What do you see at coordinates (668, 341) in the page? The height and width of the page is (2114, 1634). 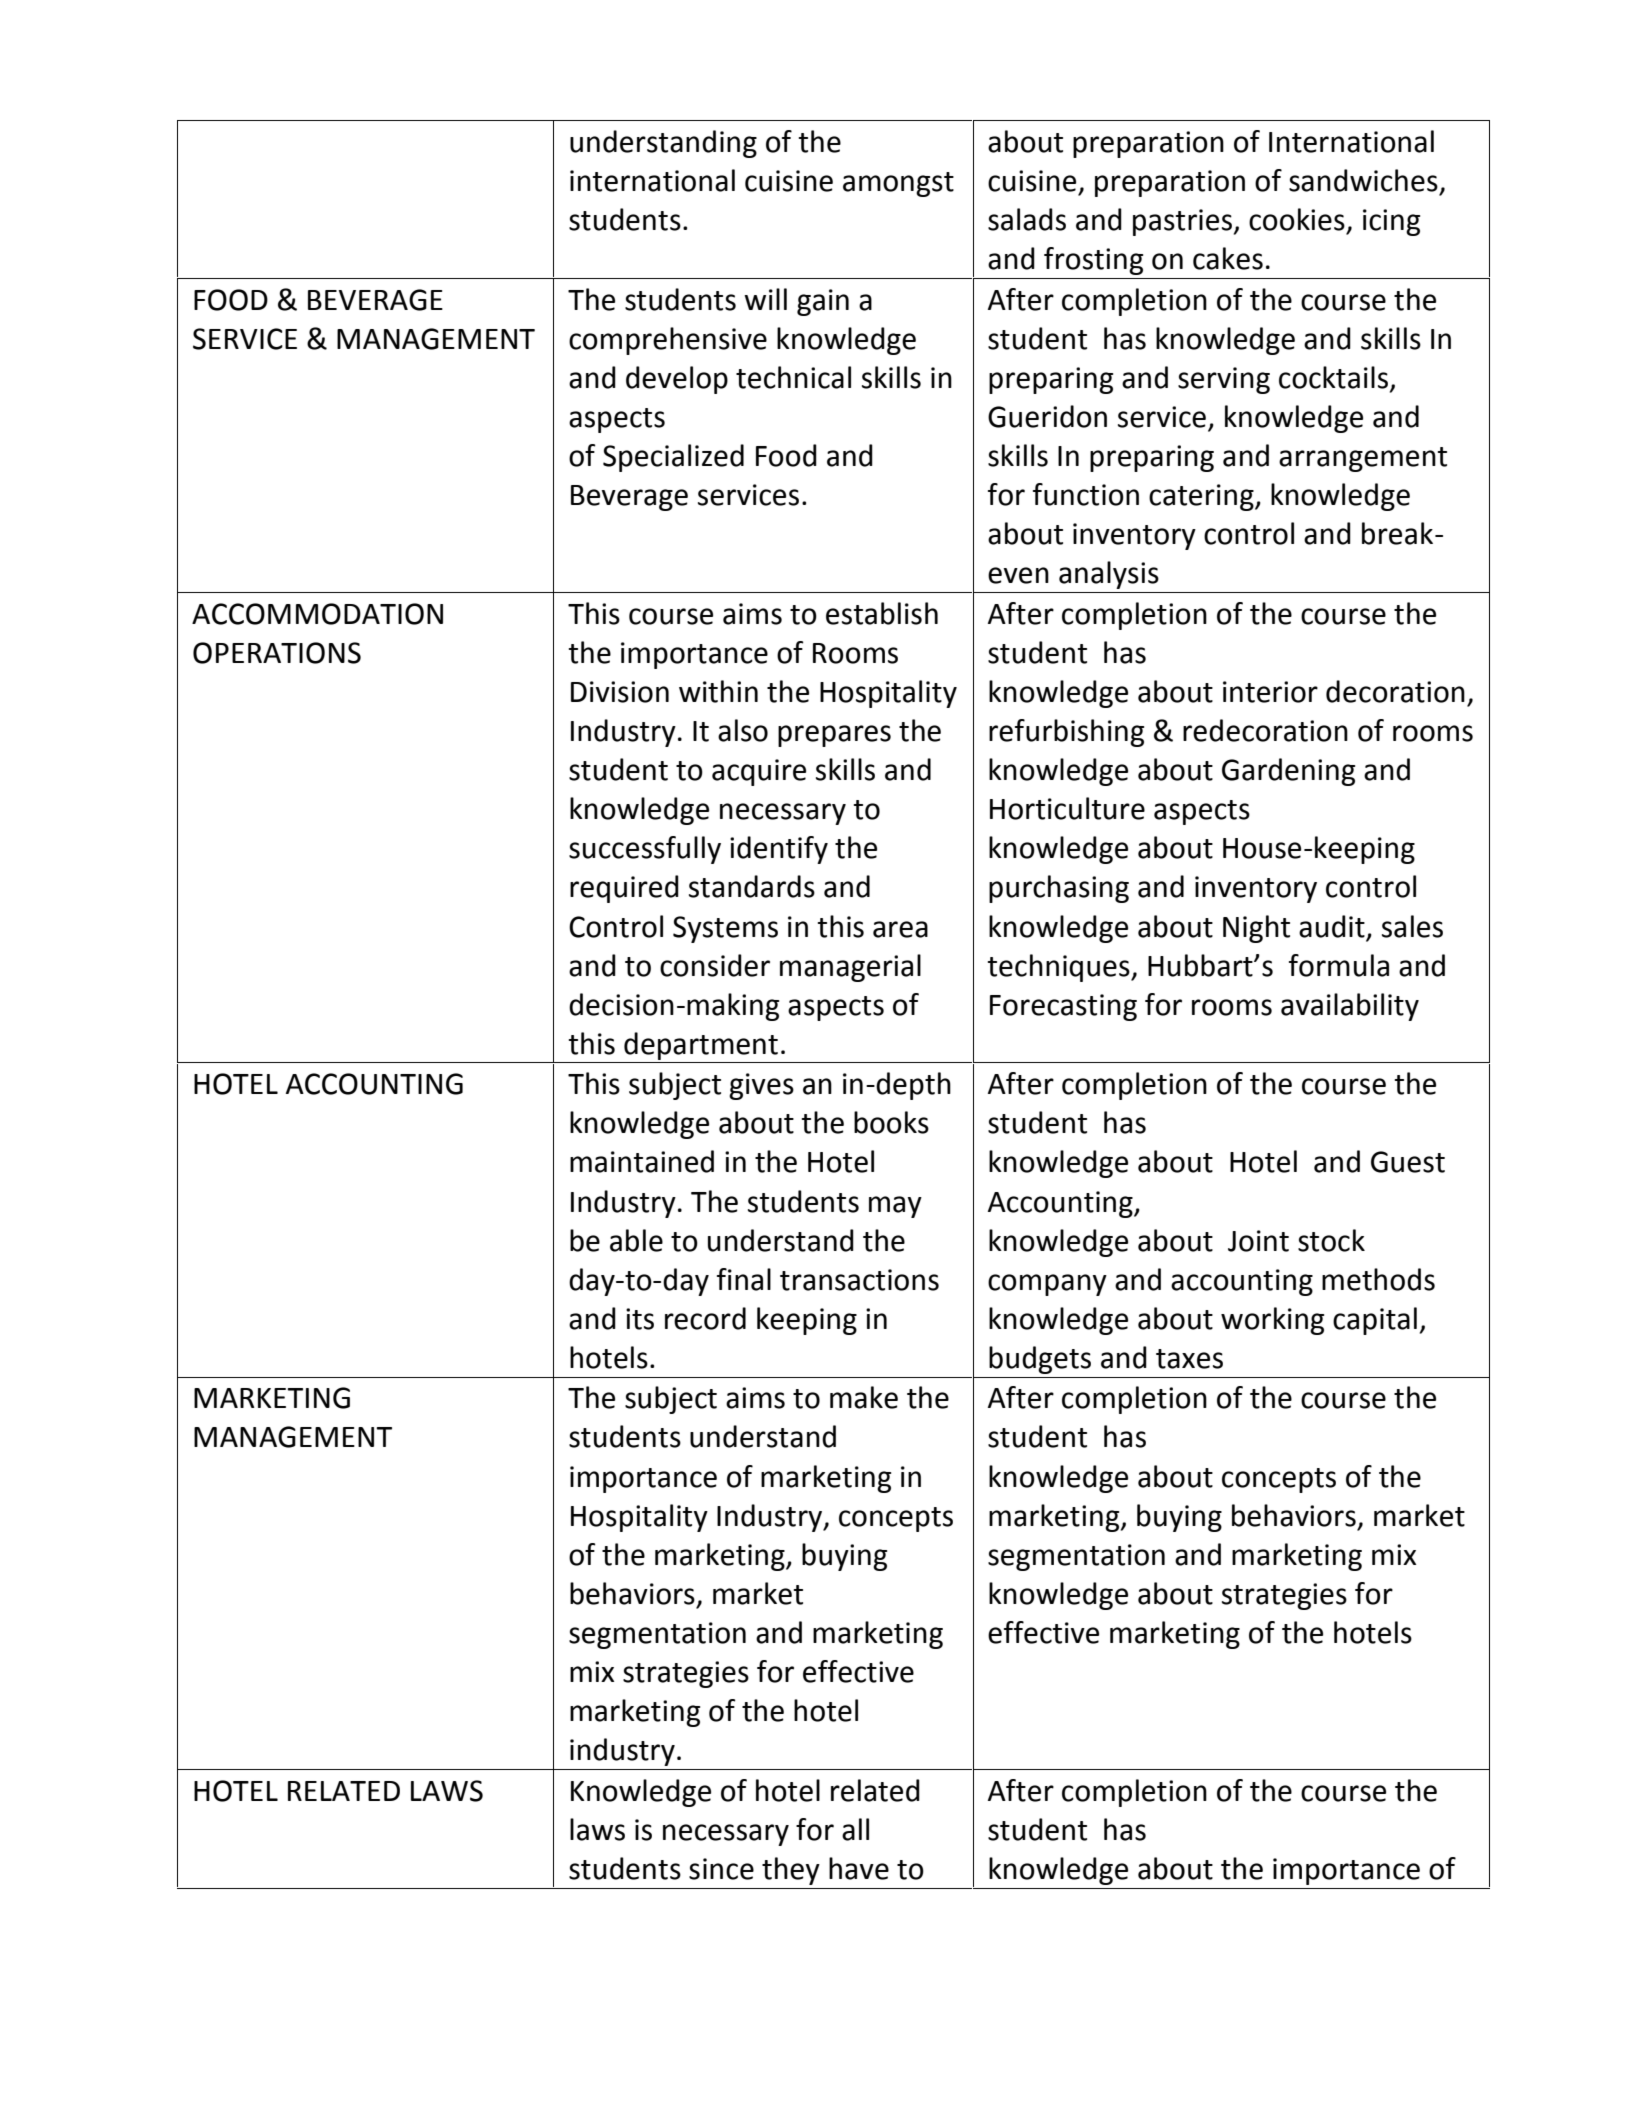 I see `comprehensive` at bounding box center [668, 341].
